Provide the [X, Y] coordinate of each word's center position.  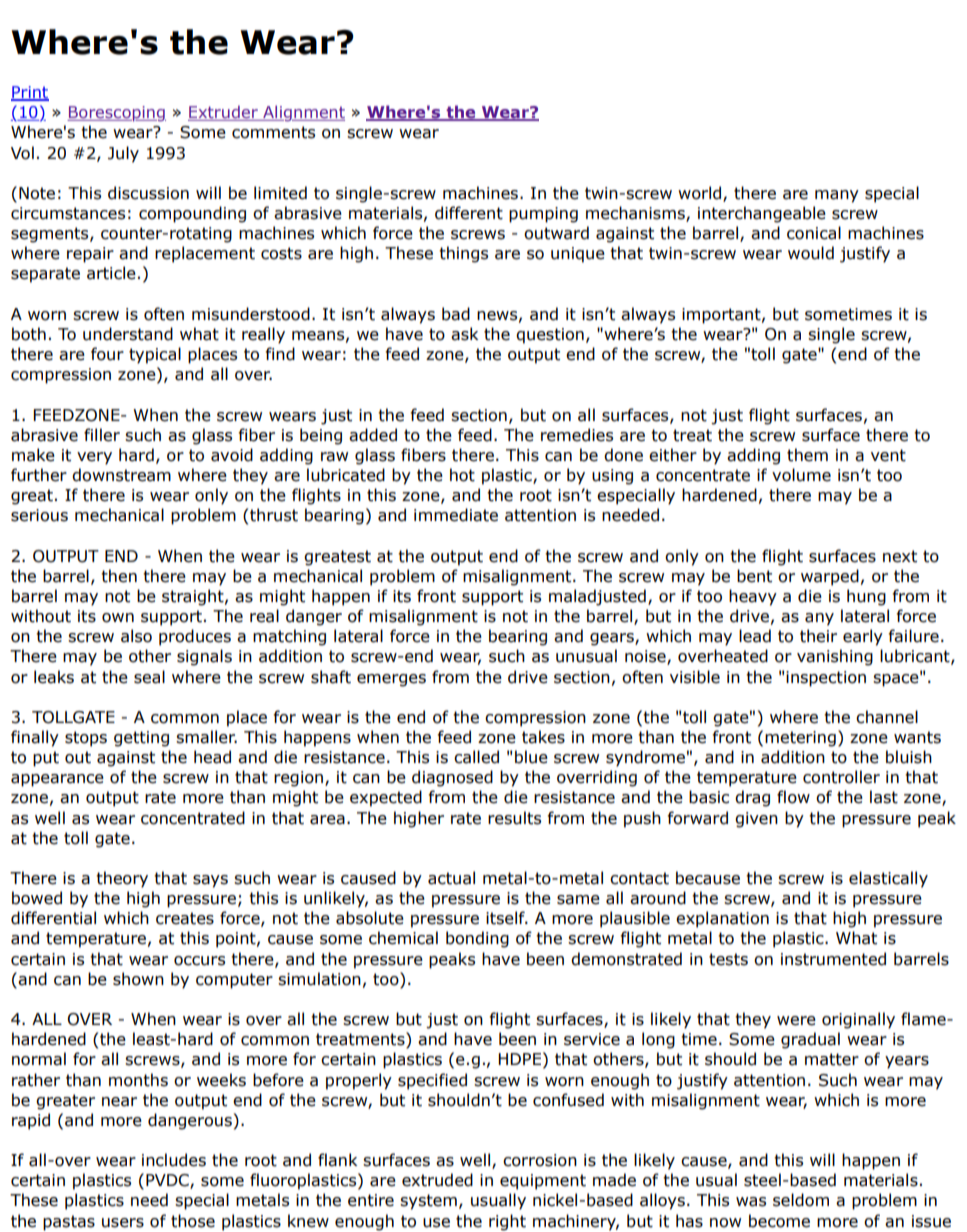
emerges [391, 680]
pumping [543, 215]
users [123, 1223]
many [837, 196]
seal [149, 677]
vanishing [835, 657]
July [123, 154]
